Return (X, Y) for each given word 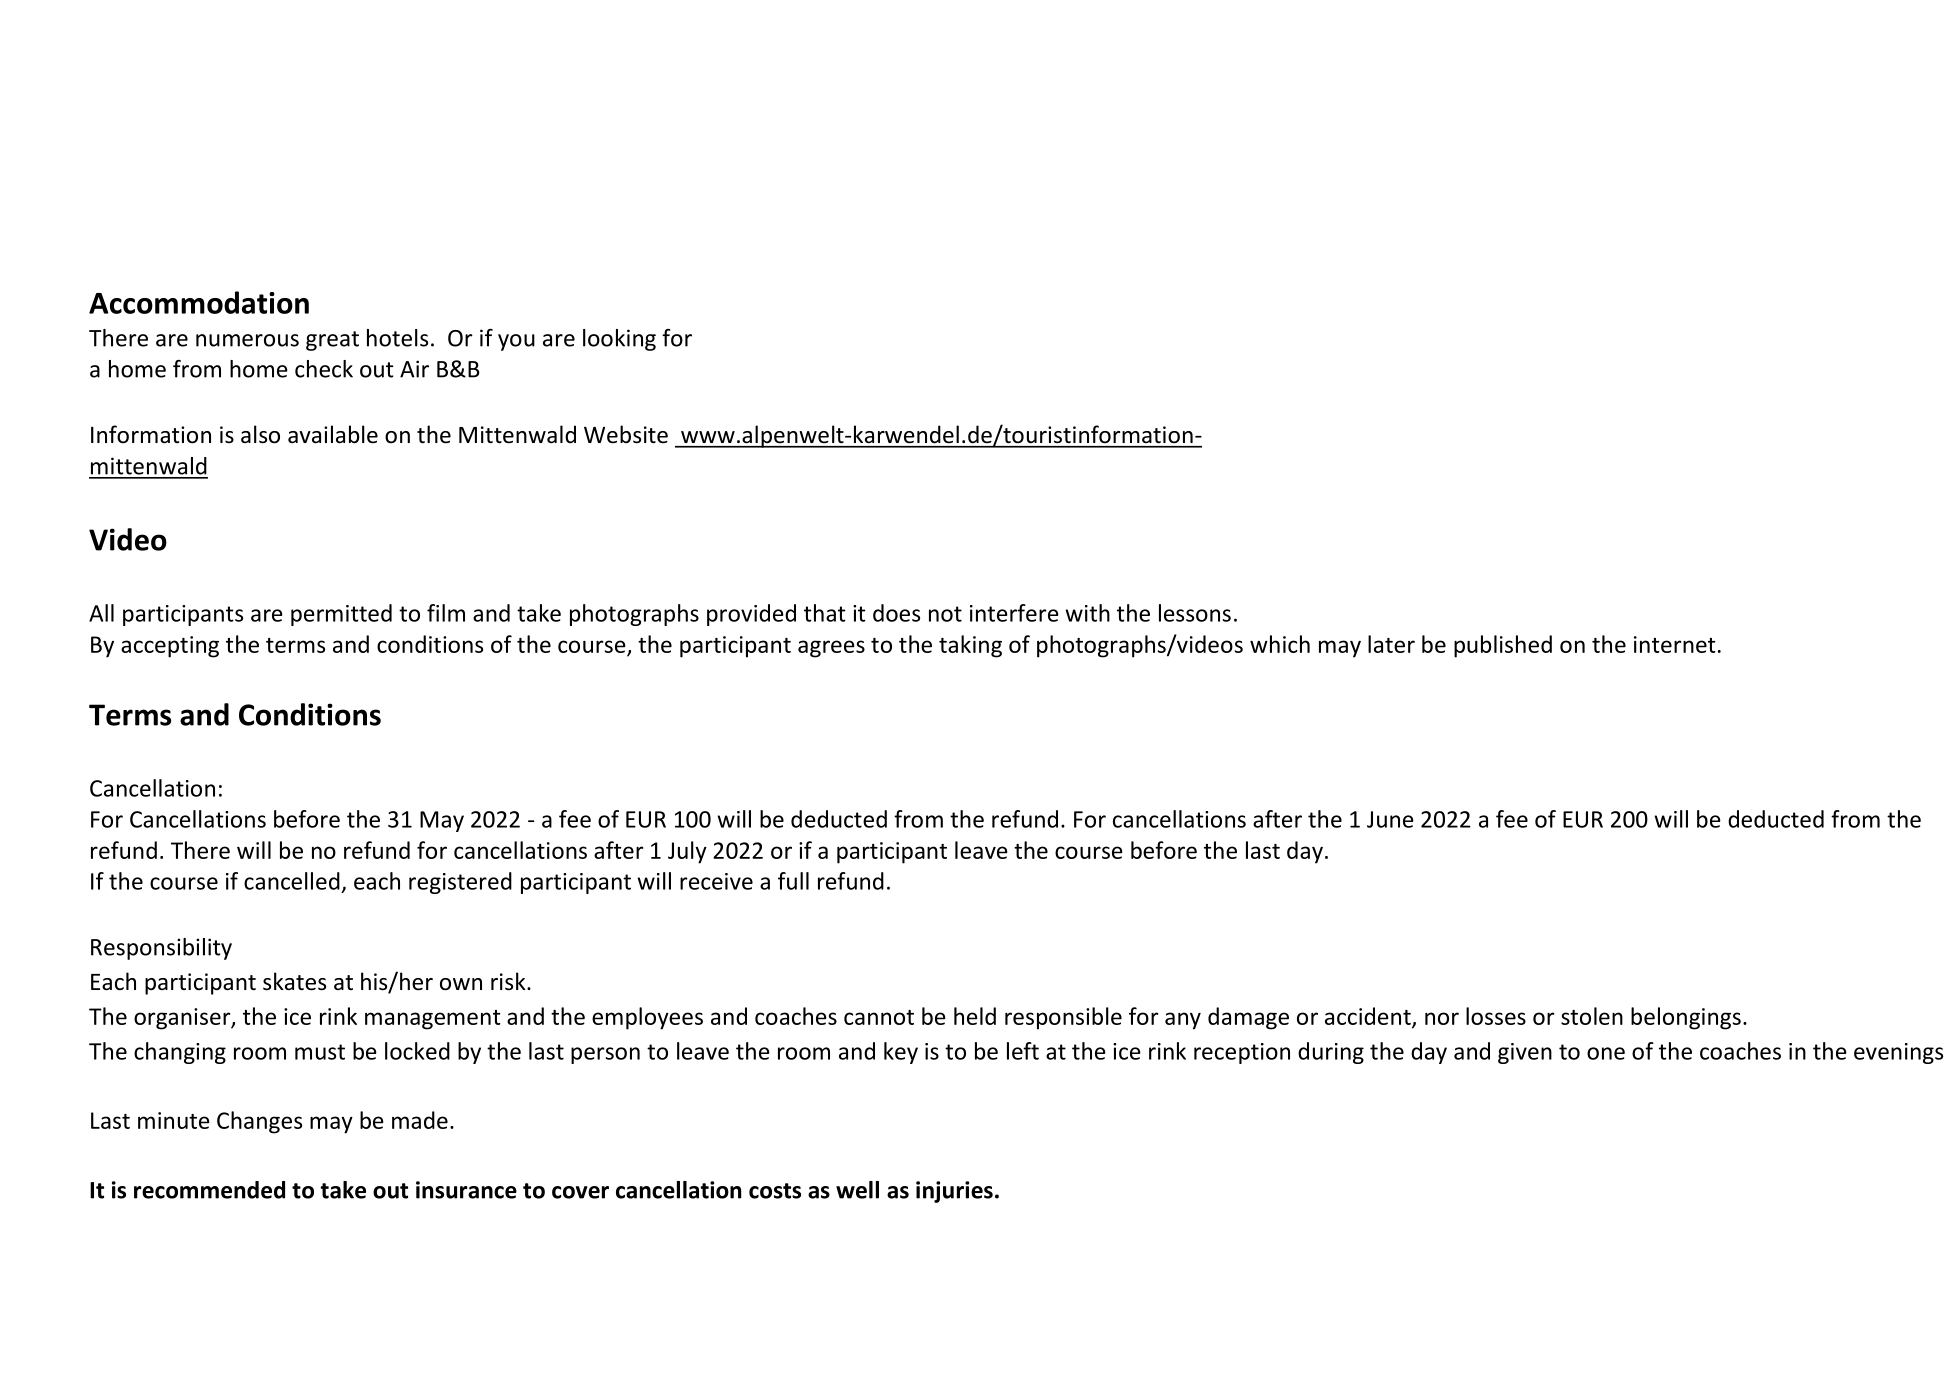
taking (970, 646)
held (975, 1016)
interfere (1014, 613)
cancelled (292, 881)
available (333, 434)
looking (619, 340)
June (1390, 819)
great (332, 341)
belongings (1686, 1018)
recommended (209, 1190)
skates (294, 981)
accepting (170, 647)
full (793, 881)
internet (1675, 644)
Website (626, 434)
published (1503, 646)
